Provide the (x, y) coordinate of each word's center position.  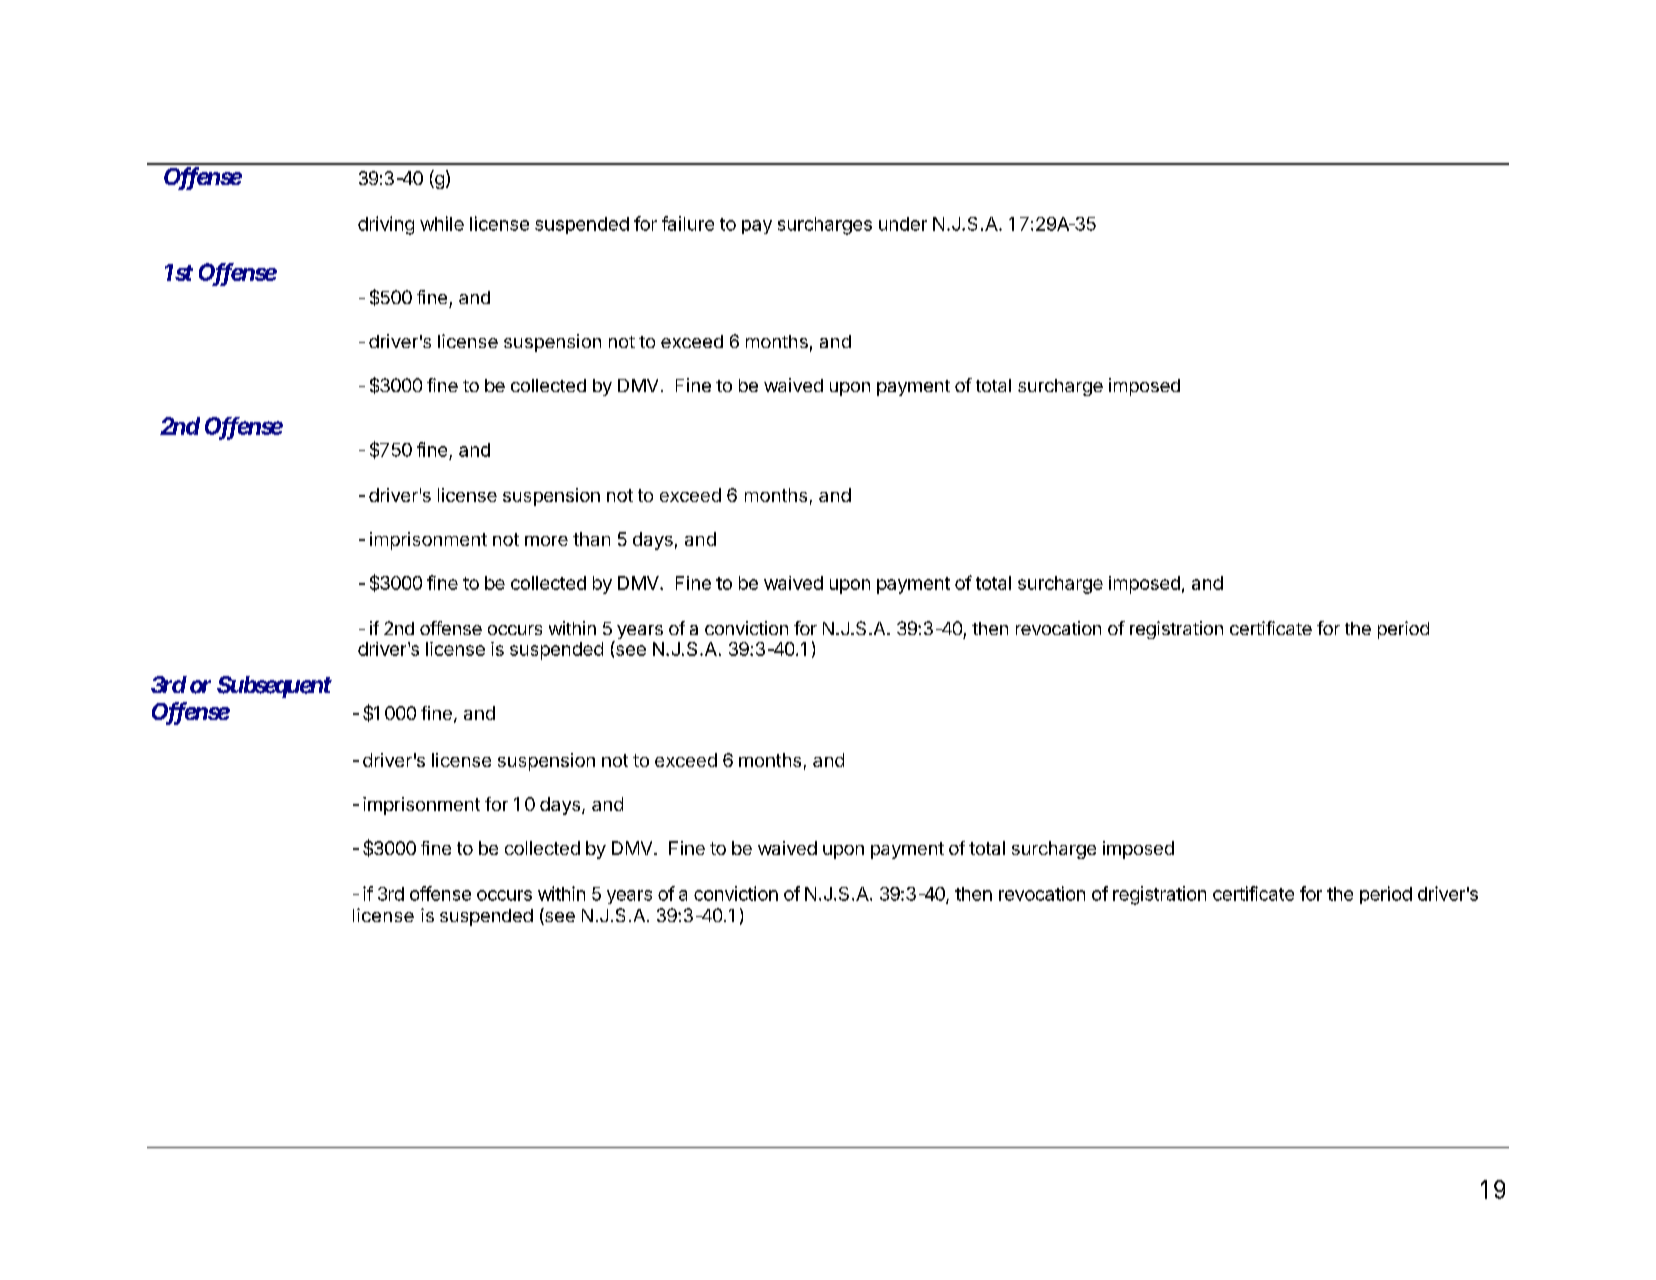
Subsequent (274, 687)
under (903, 224)
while (442, 223)
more (546, 541)
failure (688, 223)
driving (386, 225)
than (591, 539)
